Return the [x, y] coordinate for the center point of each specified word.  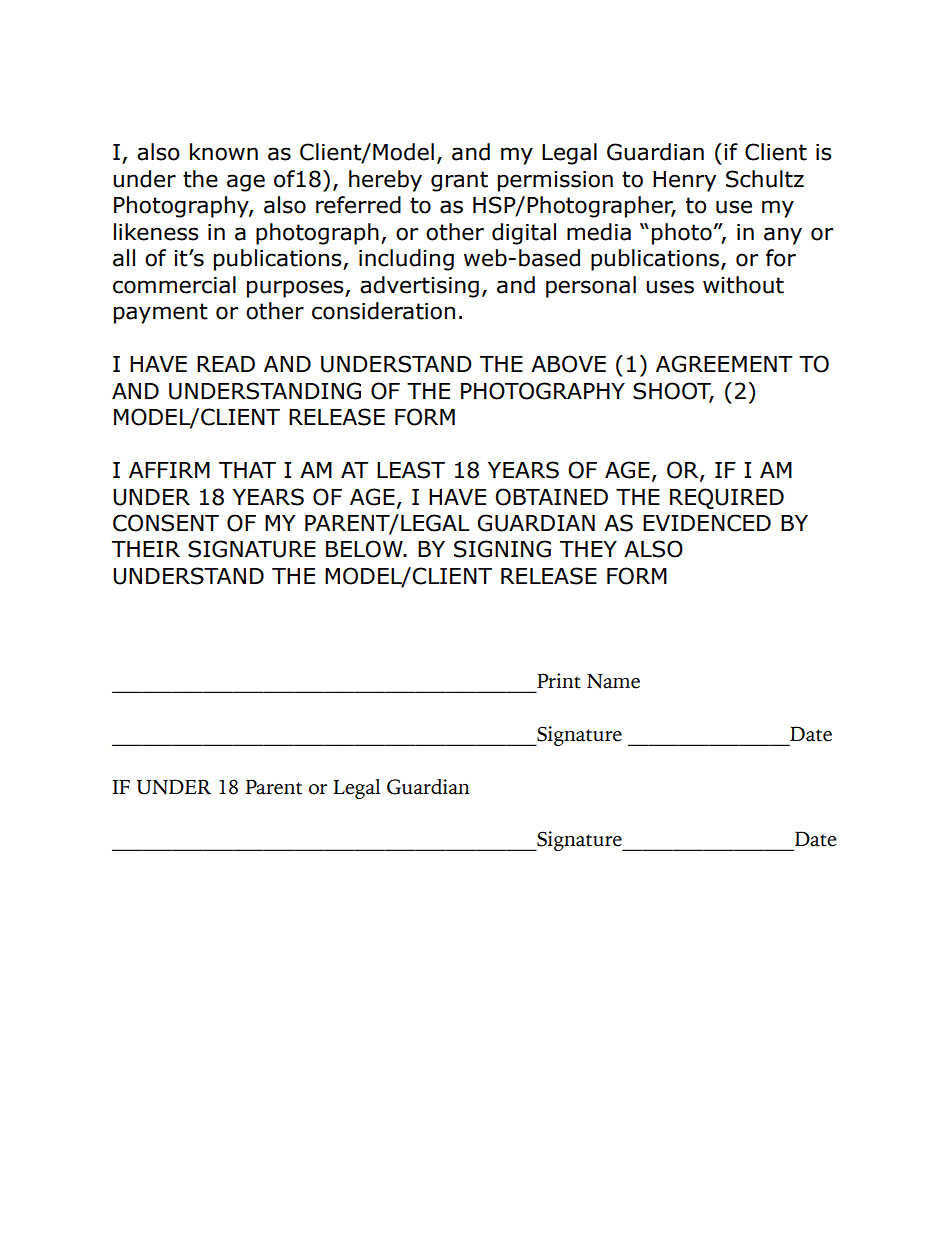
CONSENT [166, 523]
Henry [684, 181]
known [224, 152]
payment [161, 313]
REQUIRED [727, 498]
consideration [383, 311]
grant [459, 181]
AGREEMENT [724, 364]
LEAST [411, 470]
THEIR [146, 549]
